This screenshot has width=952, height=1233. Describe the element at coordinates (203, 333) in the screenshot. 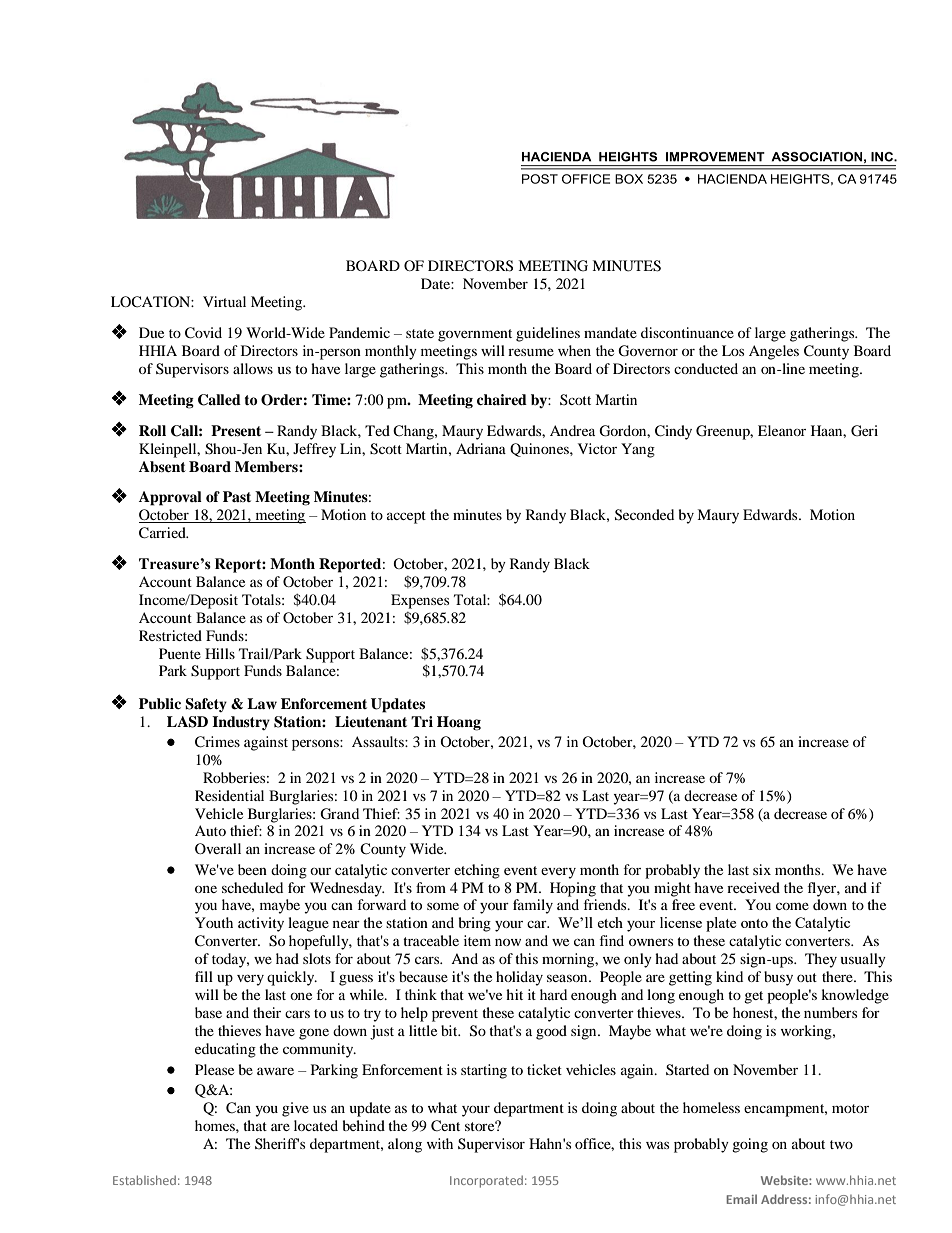

I see `Covid` at that location.
